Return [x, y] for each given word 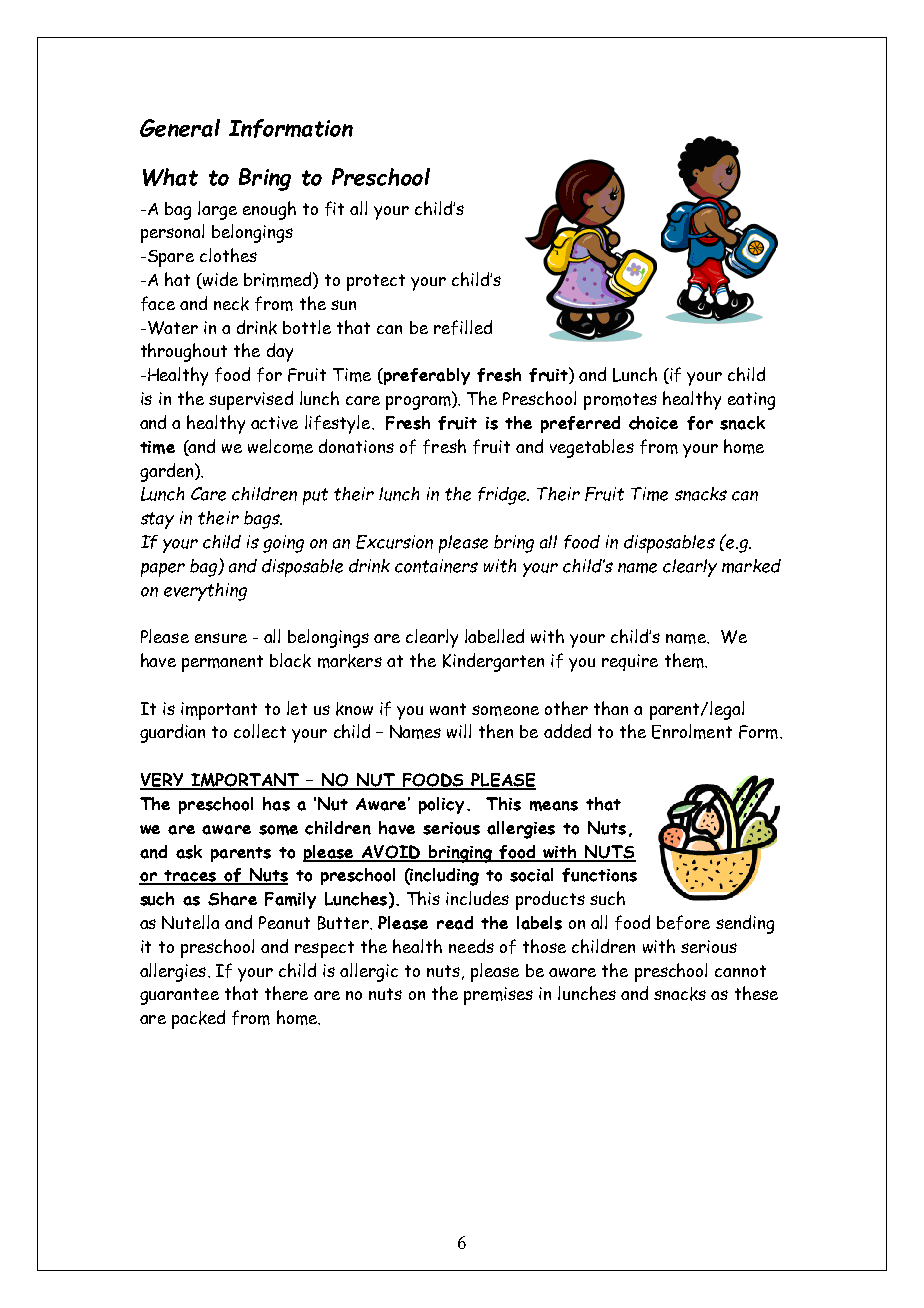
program [419, 403]
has [276, 804]
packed [198, 1019]
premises [498, 996]
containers [436, 566]
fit [334, 208]
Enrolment [692, 731]
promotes [620, 401]
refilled [463, 327]
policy [441, 805]
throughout [184, 352]
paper [163, 570]
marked [751, 566]
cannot [740, 971]
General [180, 128]
